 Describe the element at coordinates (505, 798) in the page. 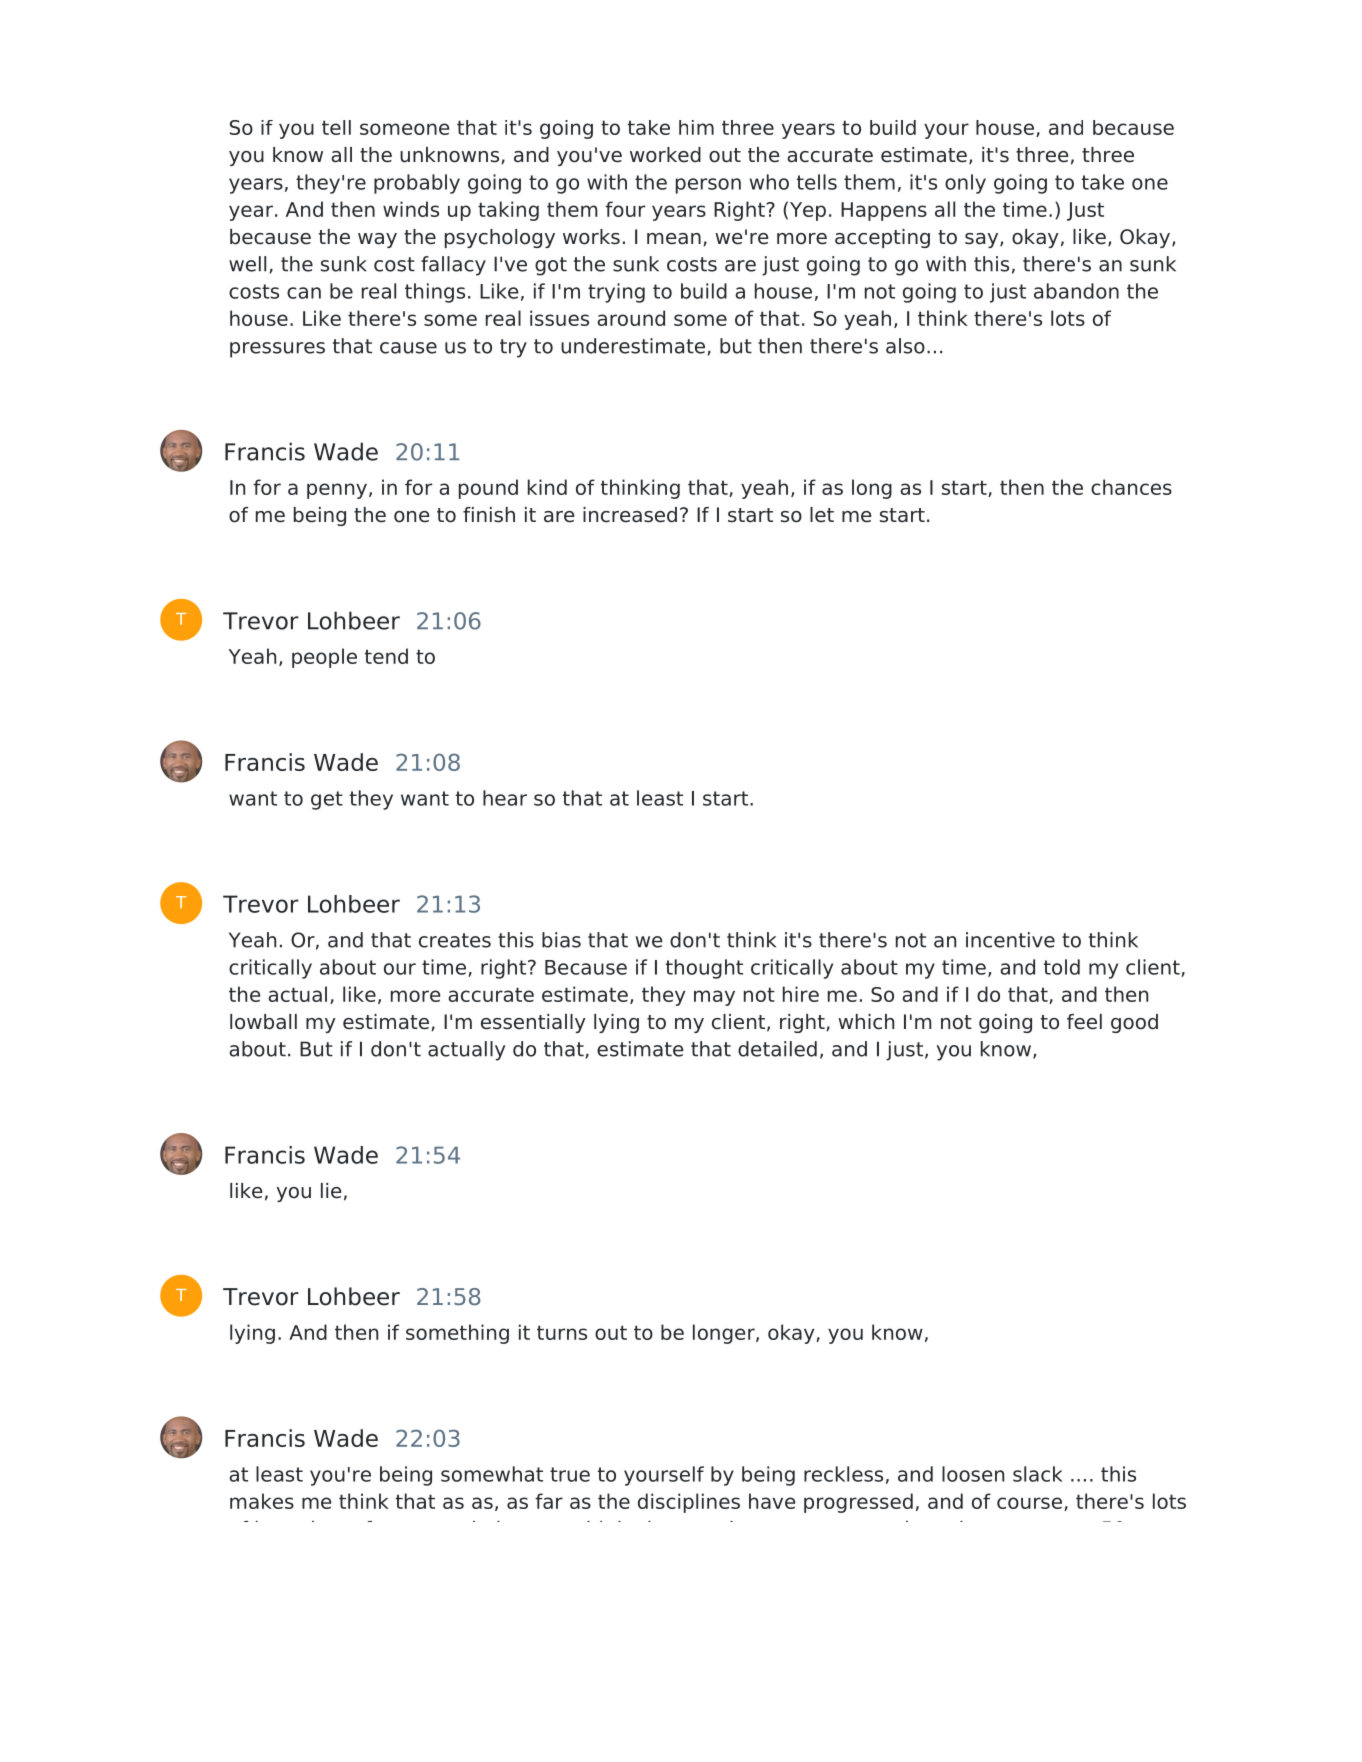

I see `hear` at that location.
